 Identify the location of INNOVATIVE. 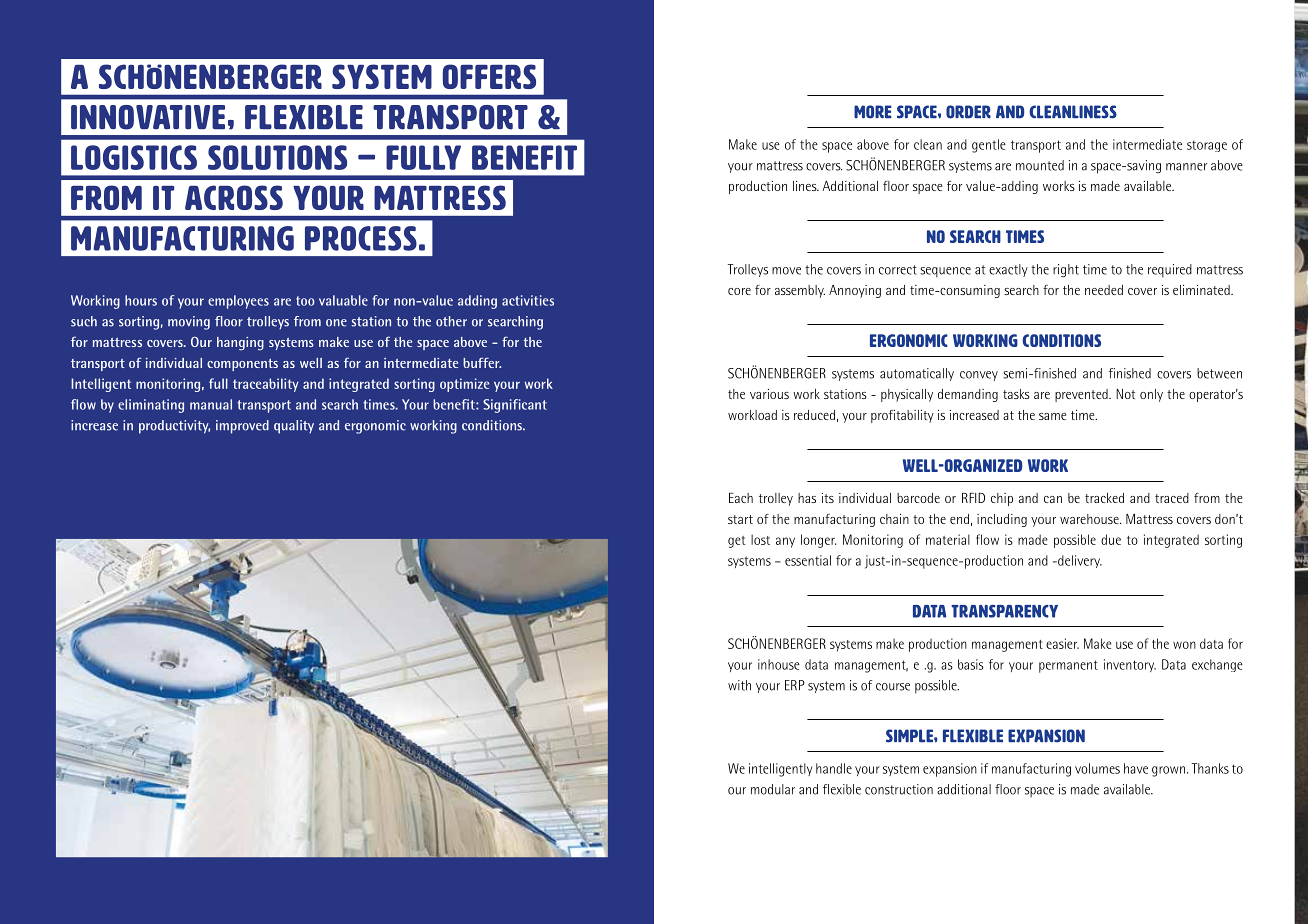
(148, 117).
